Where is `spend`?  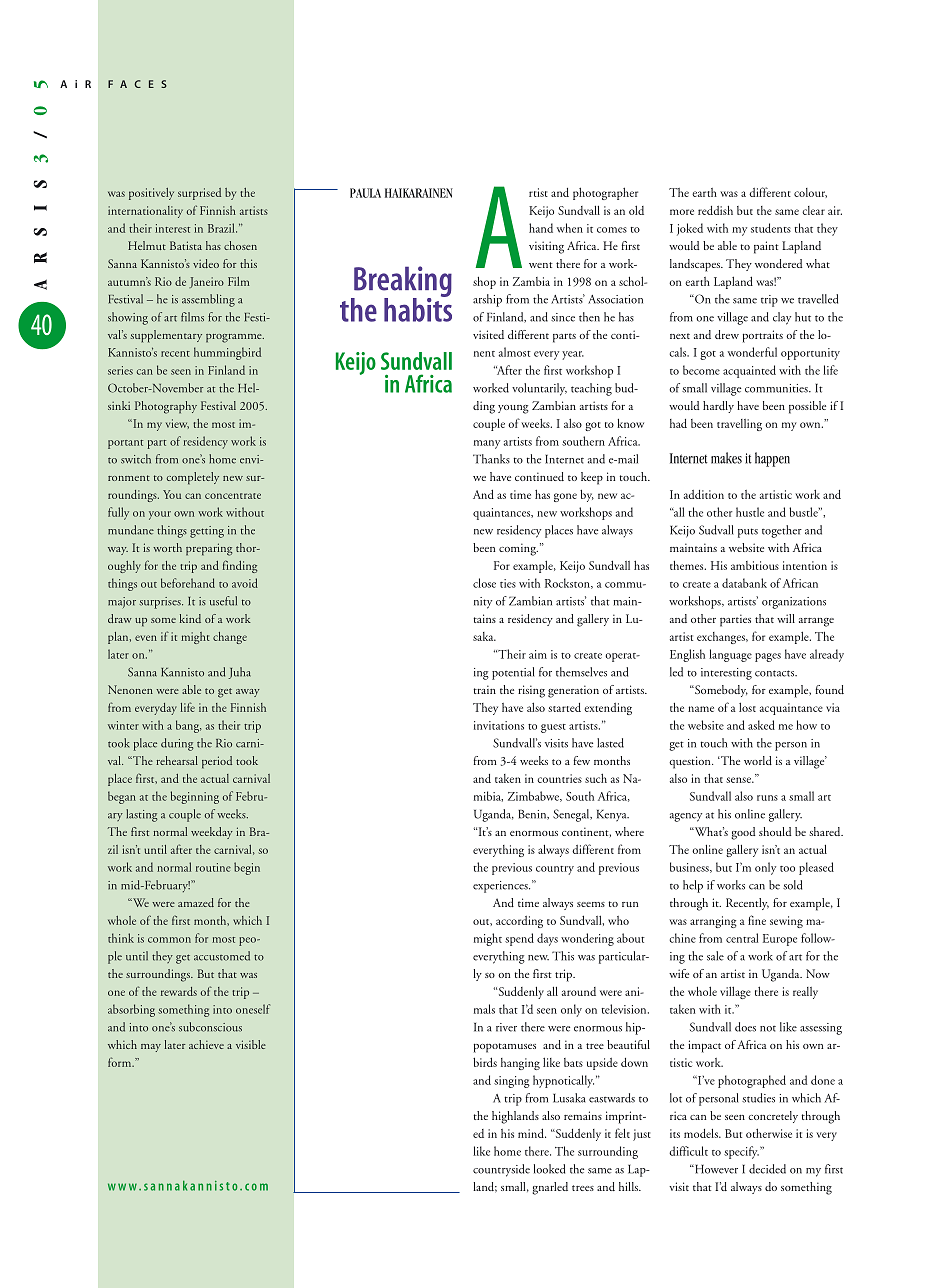 spend is located at coordinates (519, 939).
